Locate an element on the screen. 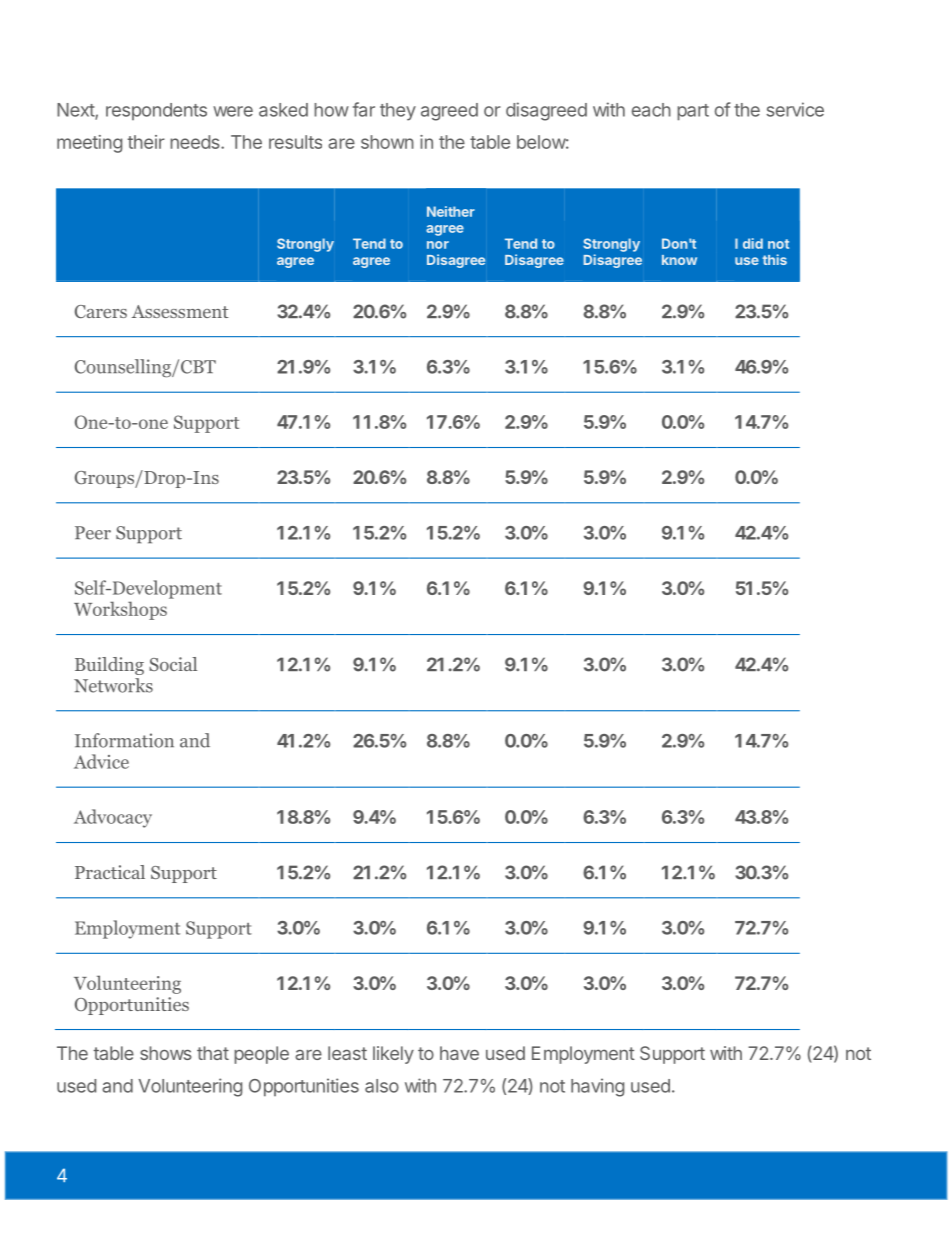 The height and width of the screenshot is (1233, 952). also is located at coordinates (382, 1086).
